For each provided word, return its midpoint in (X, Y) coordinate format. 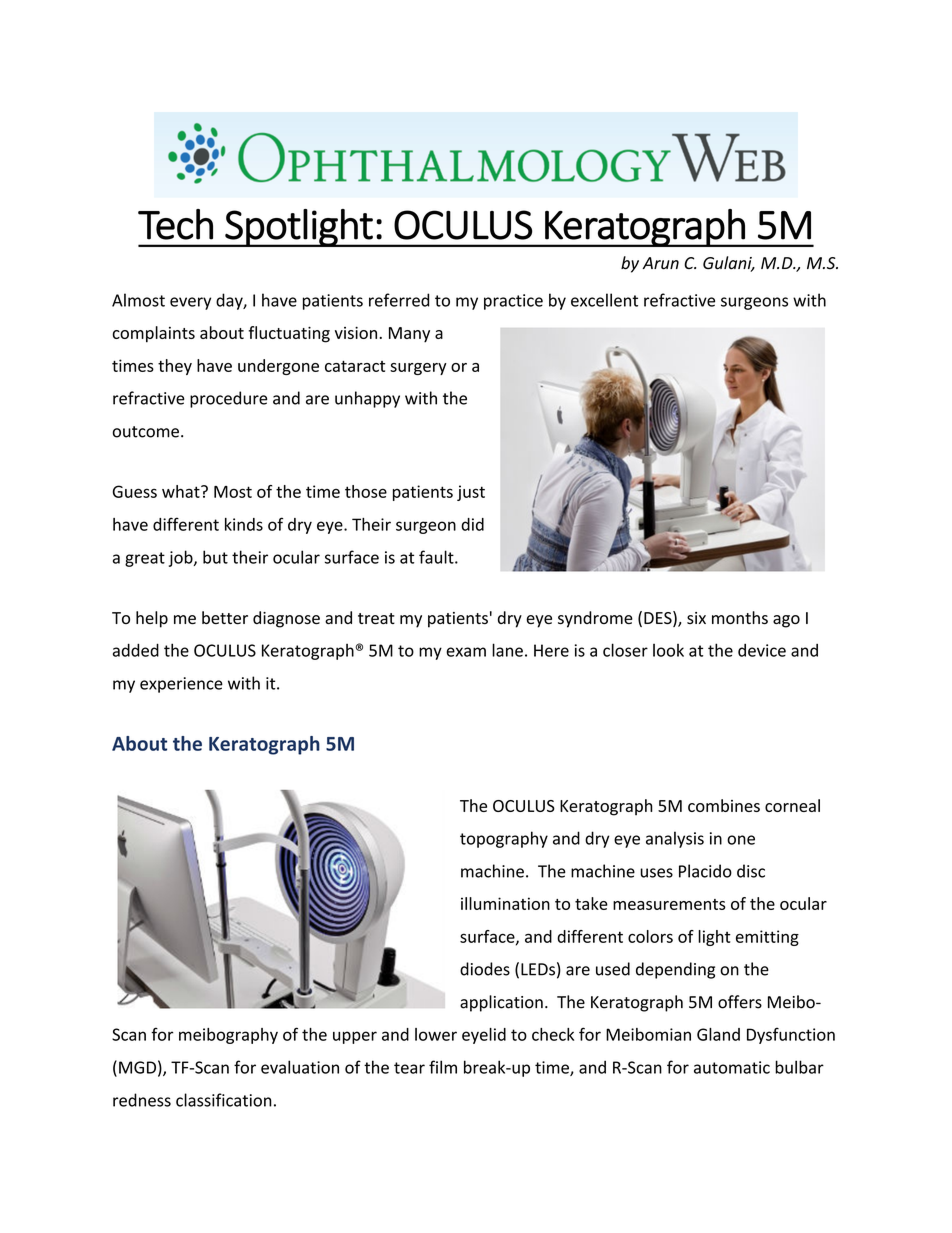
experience (181, 685)
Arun (660, 263)
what (182, 491)
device (762, 650)
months (740, 617)
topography (504, 839)
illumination (505, 903)
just (471, 493)
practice (513, 302)
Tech (175, 224)
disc (751, 871)
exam (466, 652)
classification (224, 1100)
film (443, 1067)
